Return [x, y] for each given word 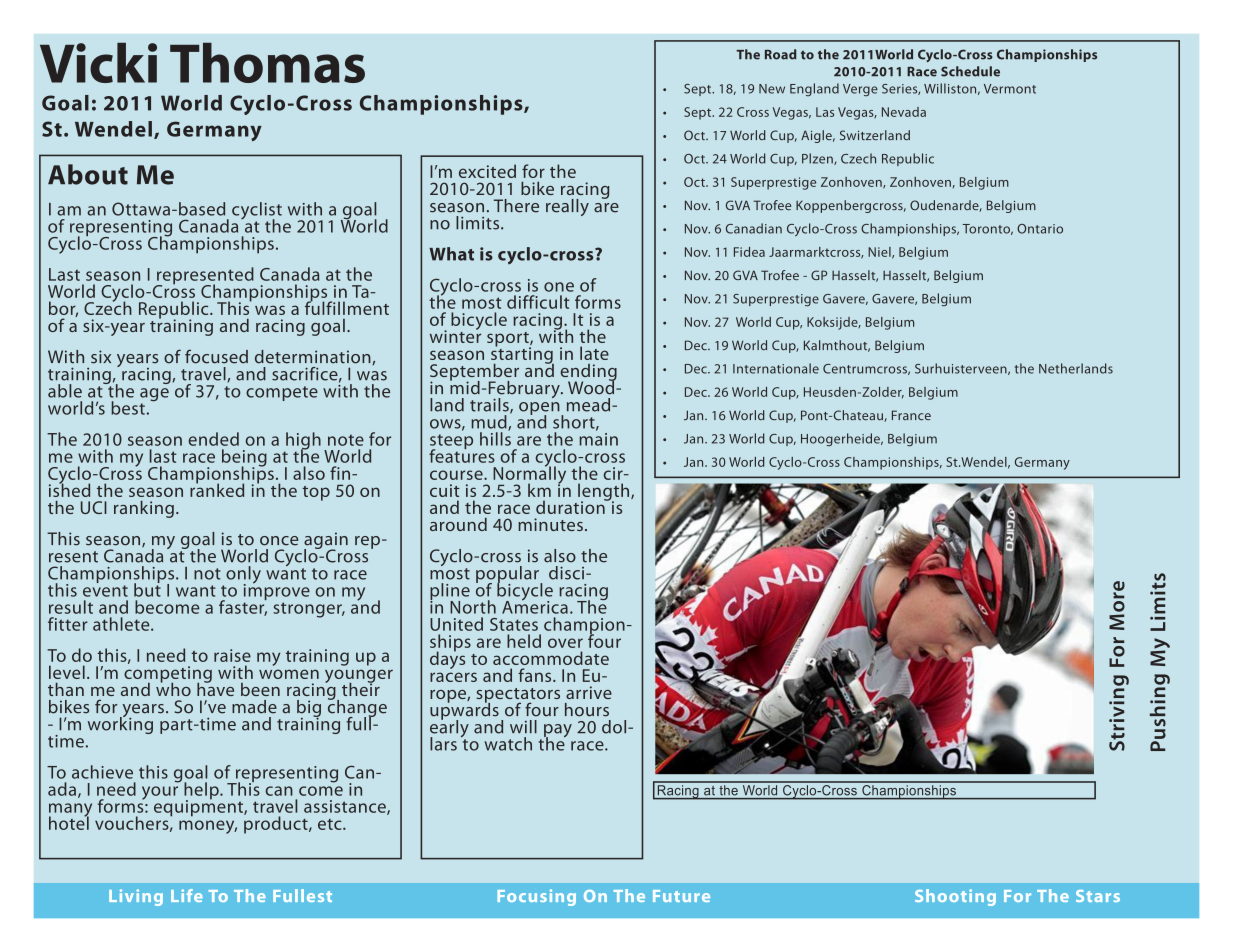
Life [187, 895]
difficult [538, 302]
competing [168, 675]
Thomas [267, 63]
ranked [217, 489]
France [911, 415]
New [772, 89]
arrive [589, 692]
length [605, 493]
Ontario [1040, 229]
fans [536, 675]
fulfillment [347, 307]
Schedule [970, 71]
